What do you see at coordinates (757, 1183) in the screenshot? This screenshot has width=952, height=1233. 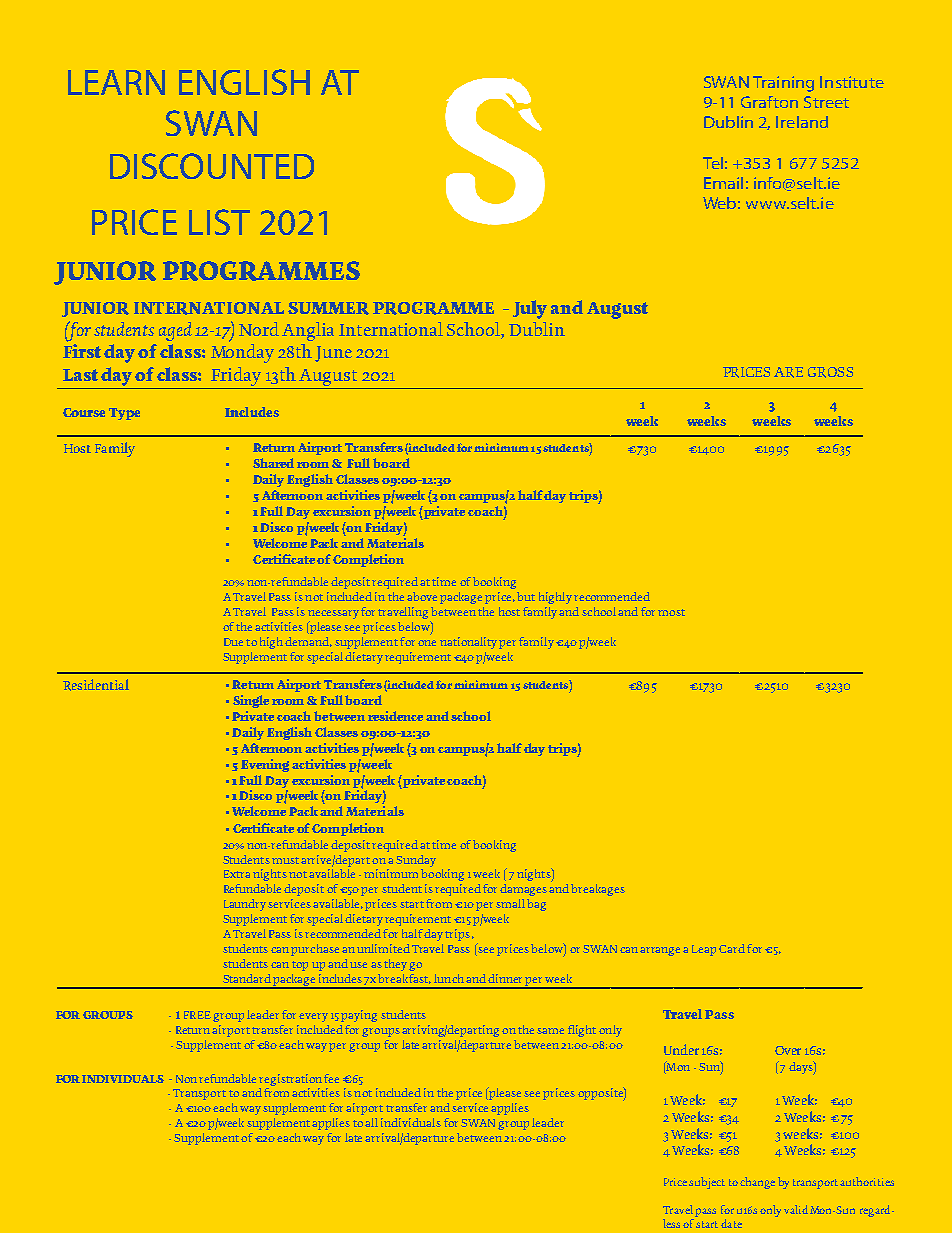 I see `change` at bounding box center [757, 1183].
